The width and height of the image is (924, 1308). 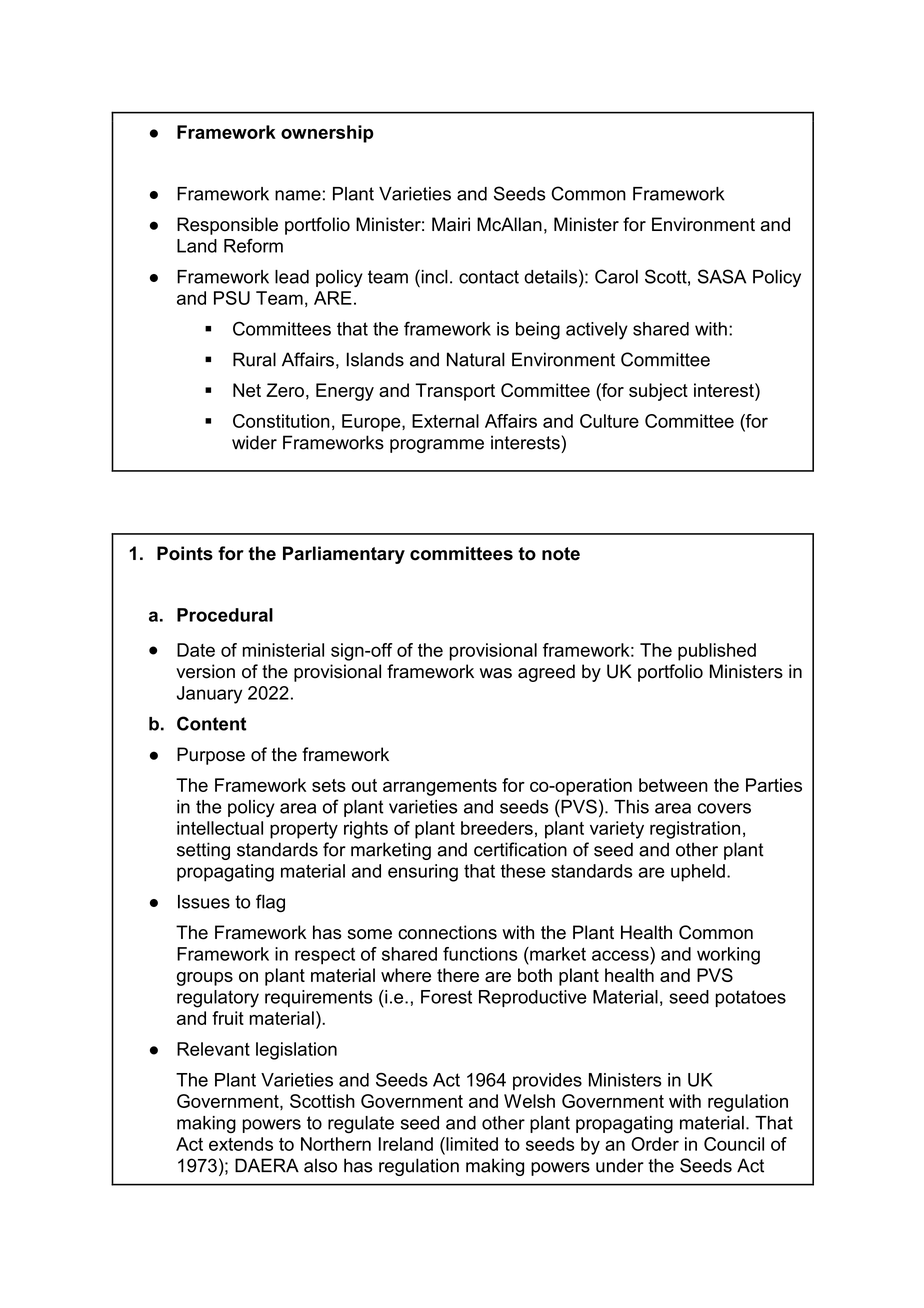 I want to click on Net, so click(x=247, y=390).
